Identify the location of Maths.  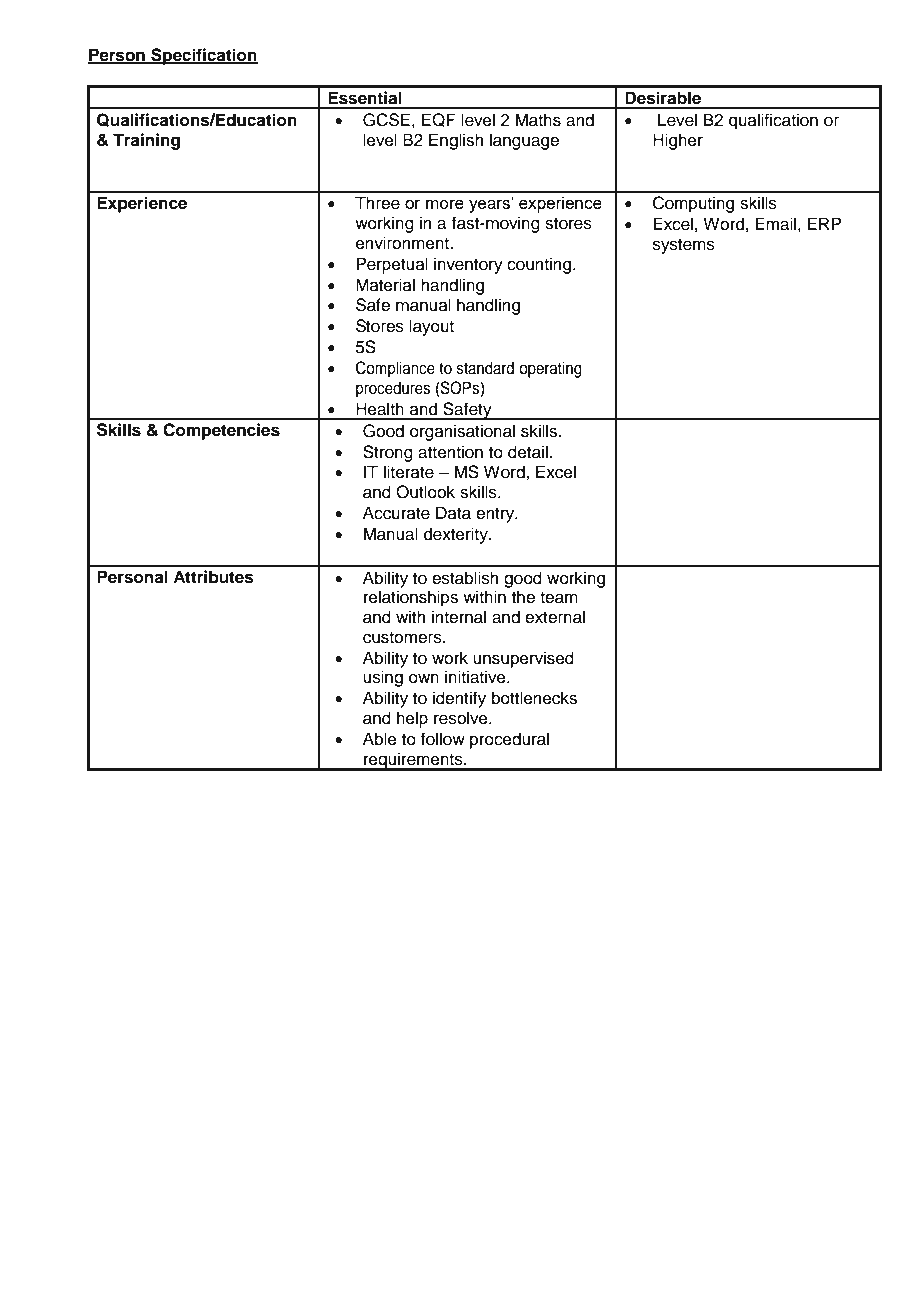
(538, 120).
